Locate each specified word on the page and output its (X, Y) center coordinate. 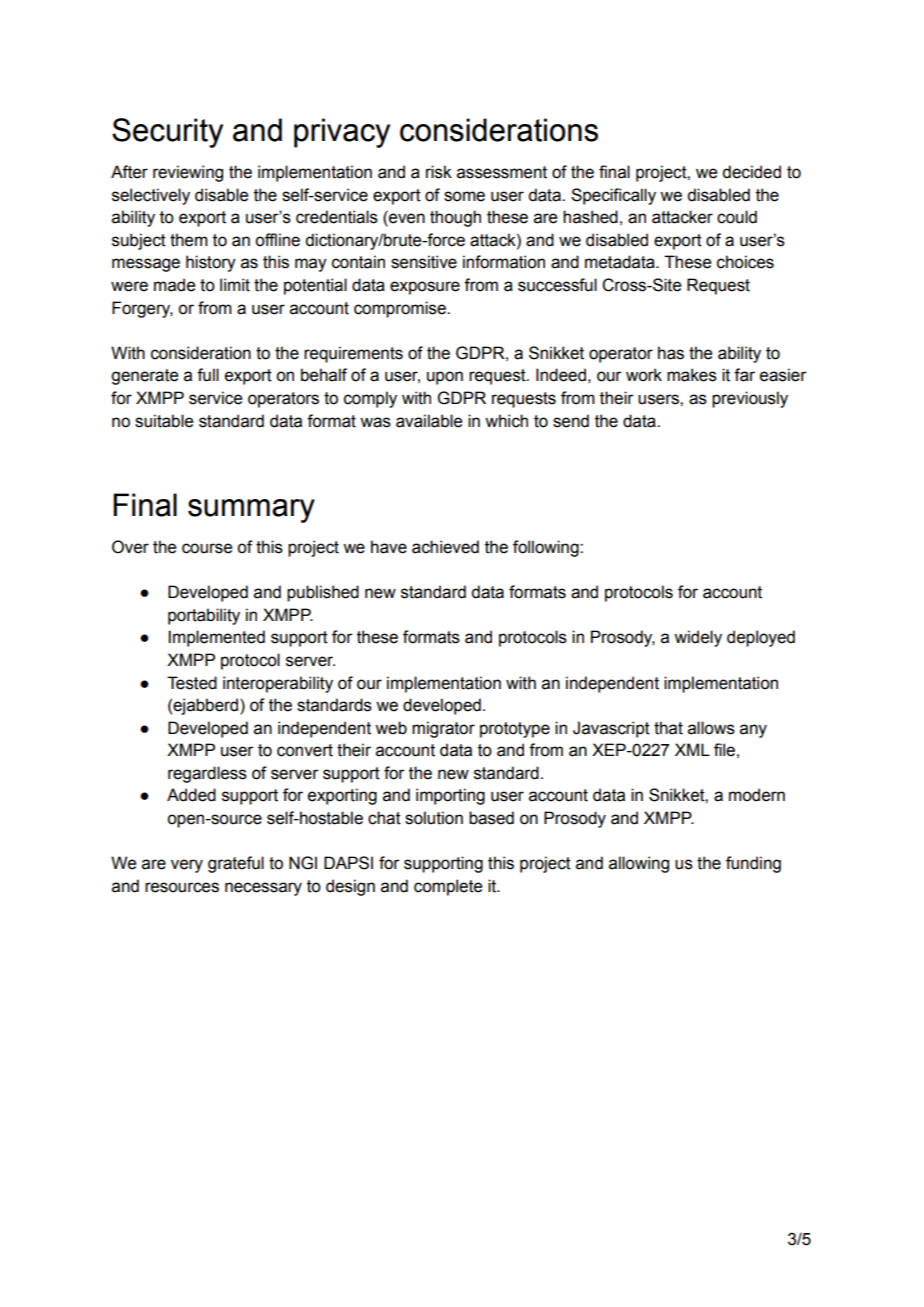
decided (751, 172)
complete (448, 887)
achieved (445, 547)
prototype (515, 730)
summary (251, 511)
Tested (192, 683)
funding (753, 864)
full (208, 375)
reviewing (188, 173)
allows (711, 728)
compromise (401, 309)
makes (692, 375)
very (187, 866)
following (547, 548)
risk (439, 172)
